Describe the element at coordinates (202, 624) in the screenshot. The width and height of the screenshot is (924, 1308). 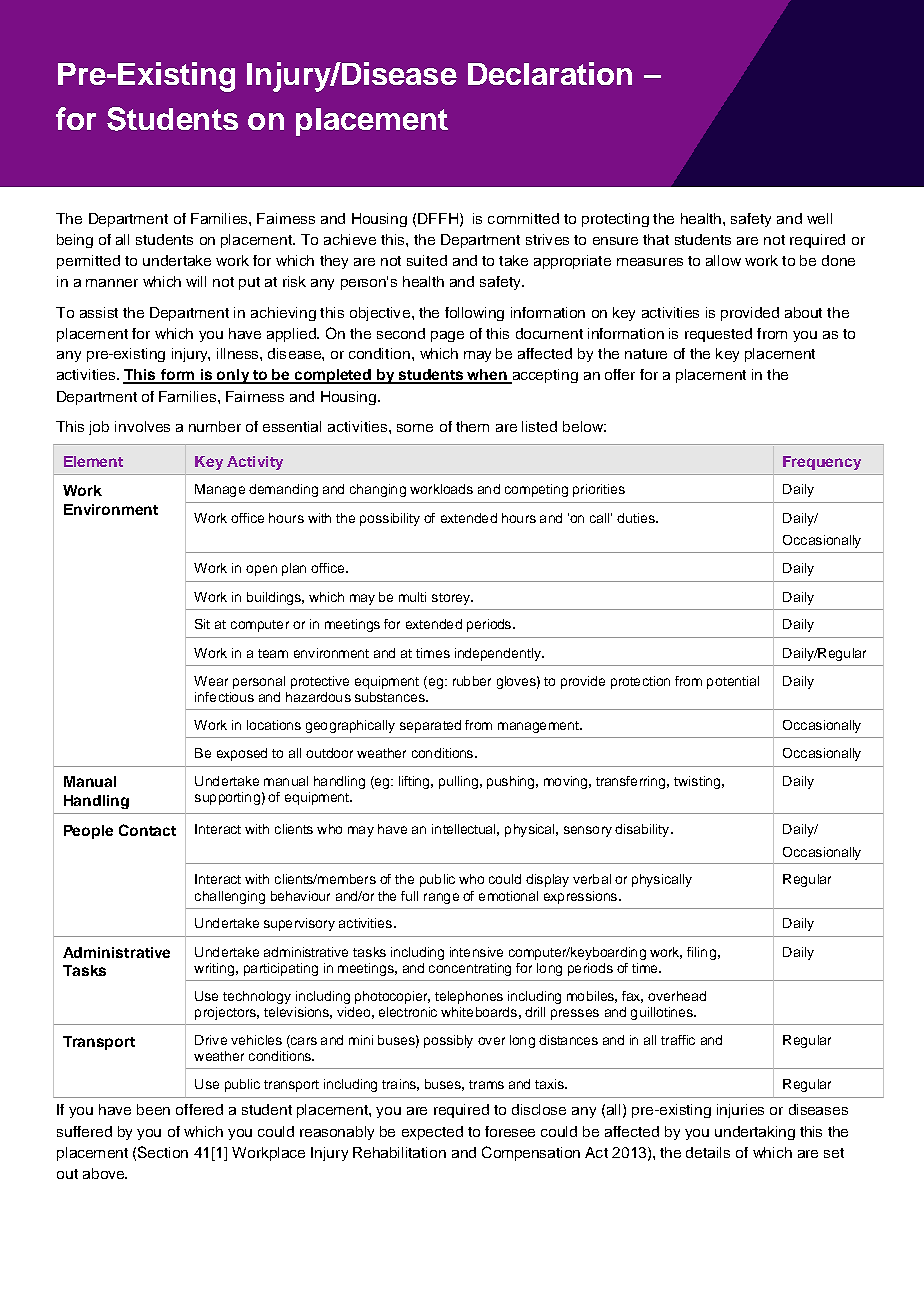
I see `Sit` at that location.
